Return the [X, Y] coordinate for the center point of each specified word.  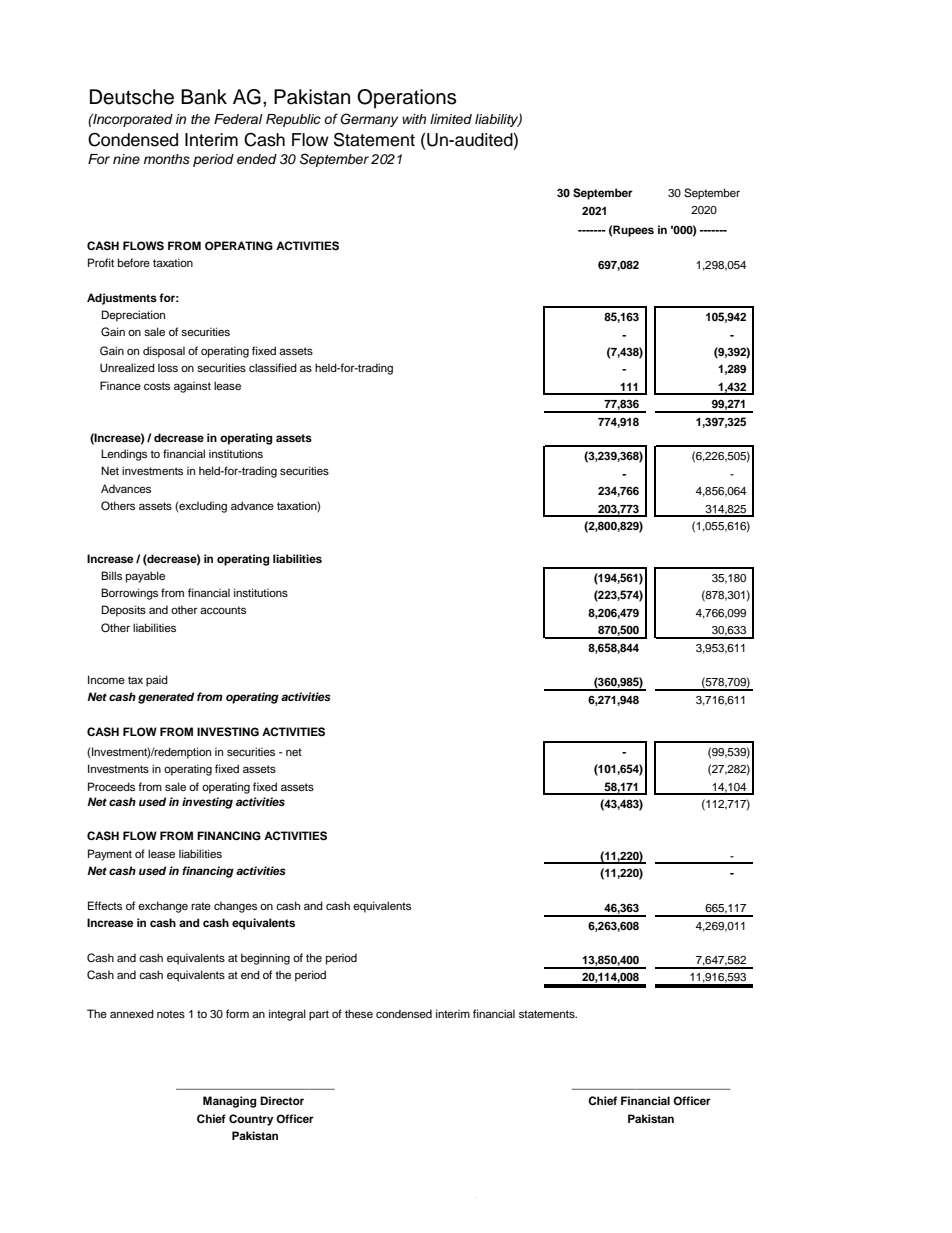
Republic [293, 120]
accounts [223, 610]
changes [235, 907]
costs [157, 386]
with [414, 119]
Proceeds [111, 786]
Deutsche [132, 97]
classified [273, 367]
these [359, 1013]
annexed [132, 1013]
